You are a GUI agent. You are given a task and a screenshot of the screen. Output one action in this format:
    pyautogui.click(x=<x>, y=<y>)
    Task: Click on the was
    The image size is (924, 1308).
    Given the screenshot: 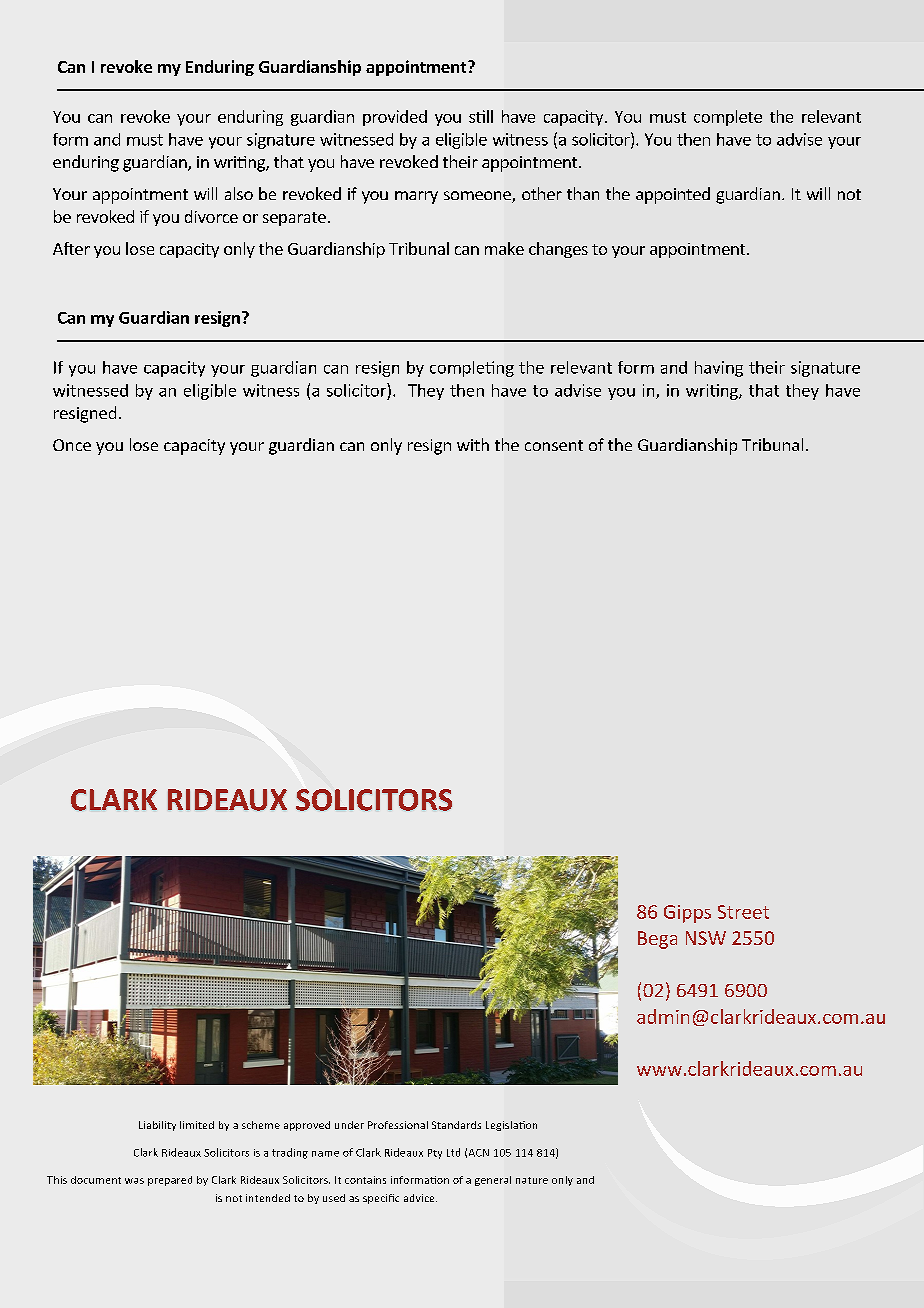 What is the action you would take?
    pyautogui.click(x=134, y=1181)
